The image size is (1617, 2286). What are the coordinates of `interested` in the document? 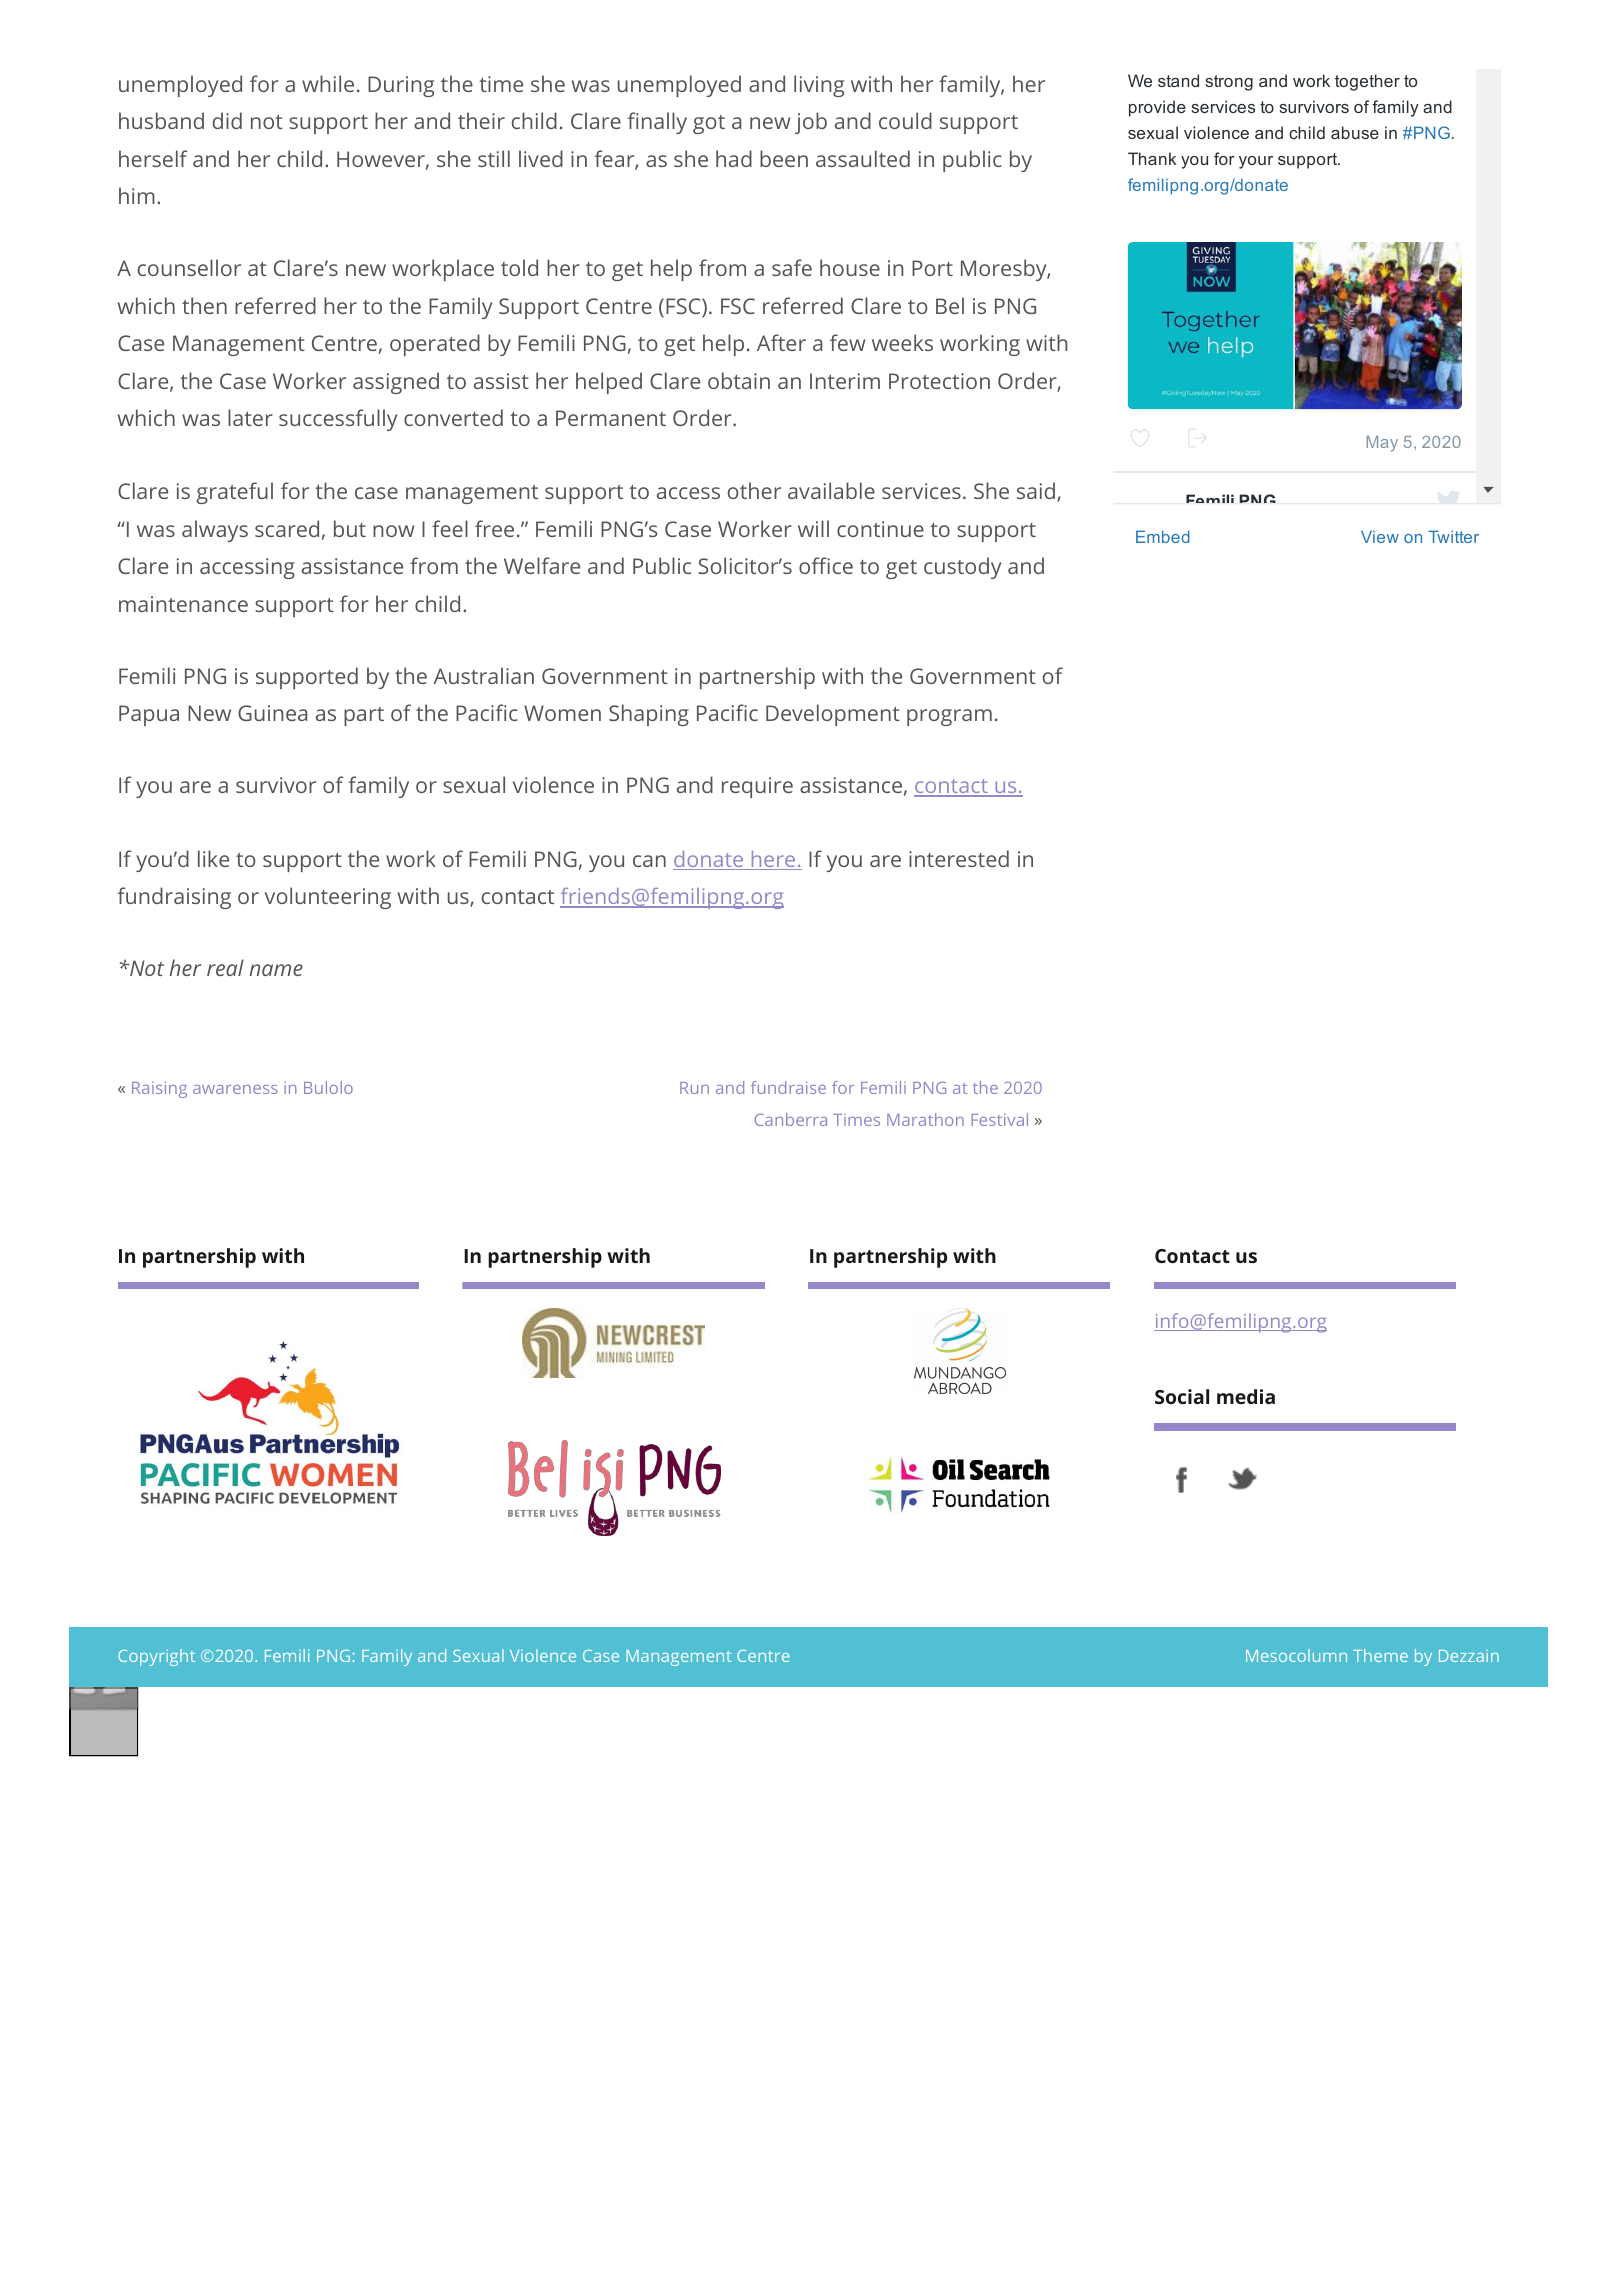 It's located at (959, 858).
